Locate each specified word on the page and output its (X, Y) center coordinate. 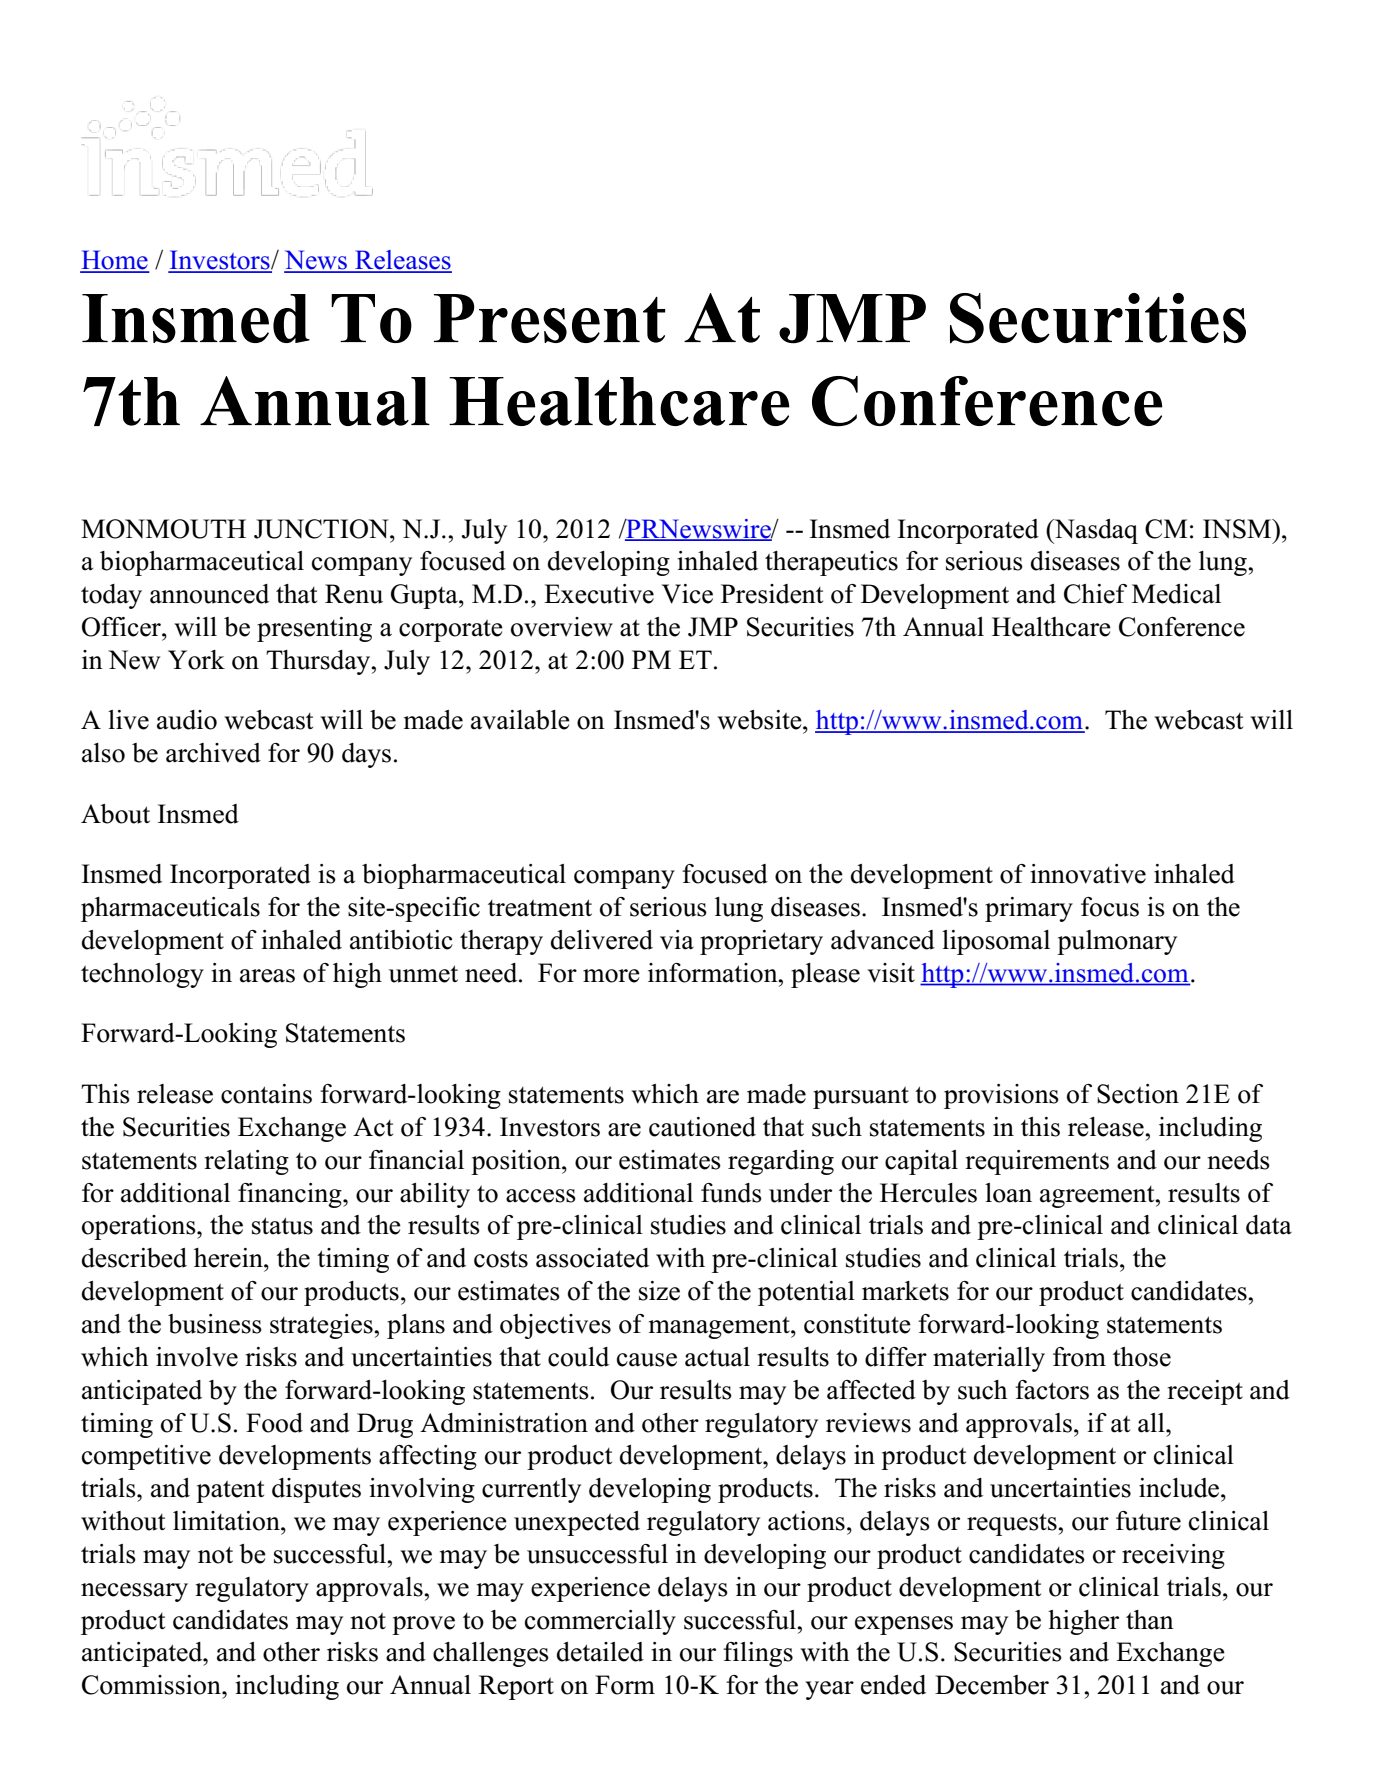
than (1150, 1620)
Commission (152, 1685)
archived (213, 753)
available (520, 720)
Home (114, 261)
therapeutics (831, 563)
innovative (1088, 874)
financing (291, 1195)
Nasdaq (1095, 531)
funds (731, 1193)
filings (758, 1654)
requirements (1037, 1162)
